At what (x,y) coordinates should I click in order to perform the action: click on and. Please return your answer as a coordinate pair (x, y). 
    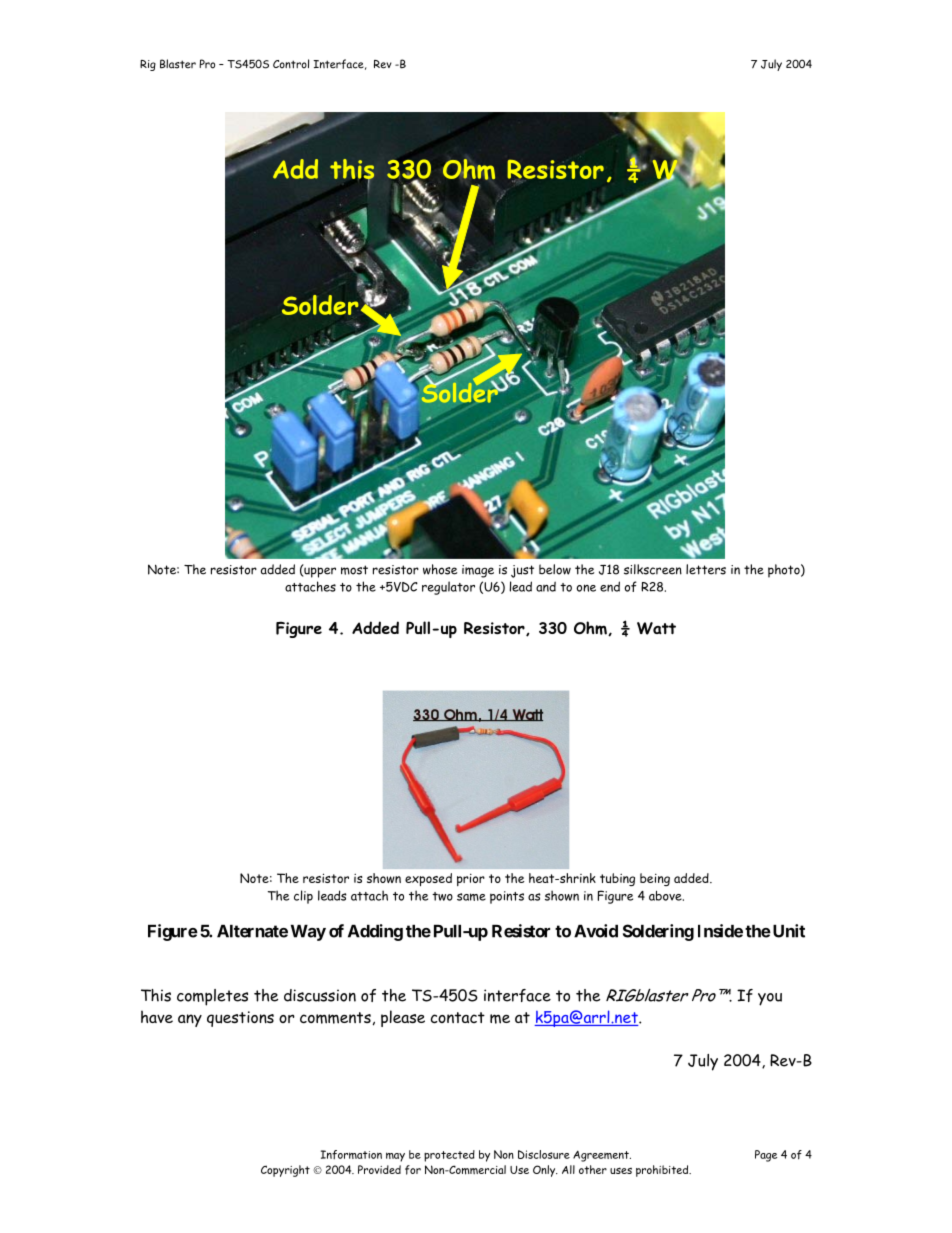
    Looking at the image, I should click on (546, 586).
